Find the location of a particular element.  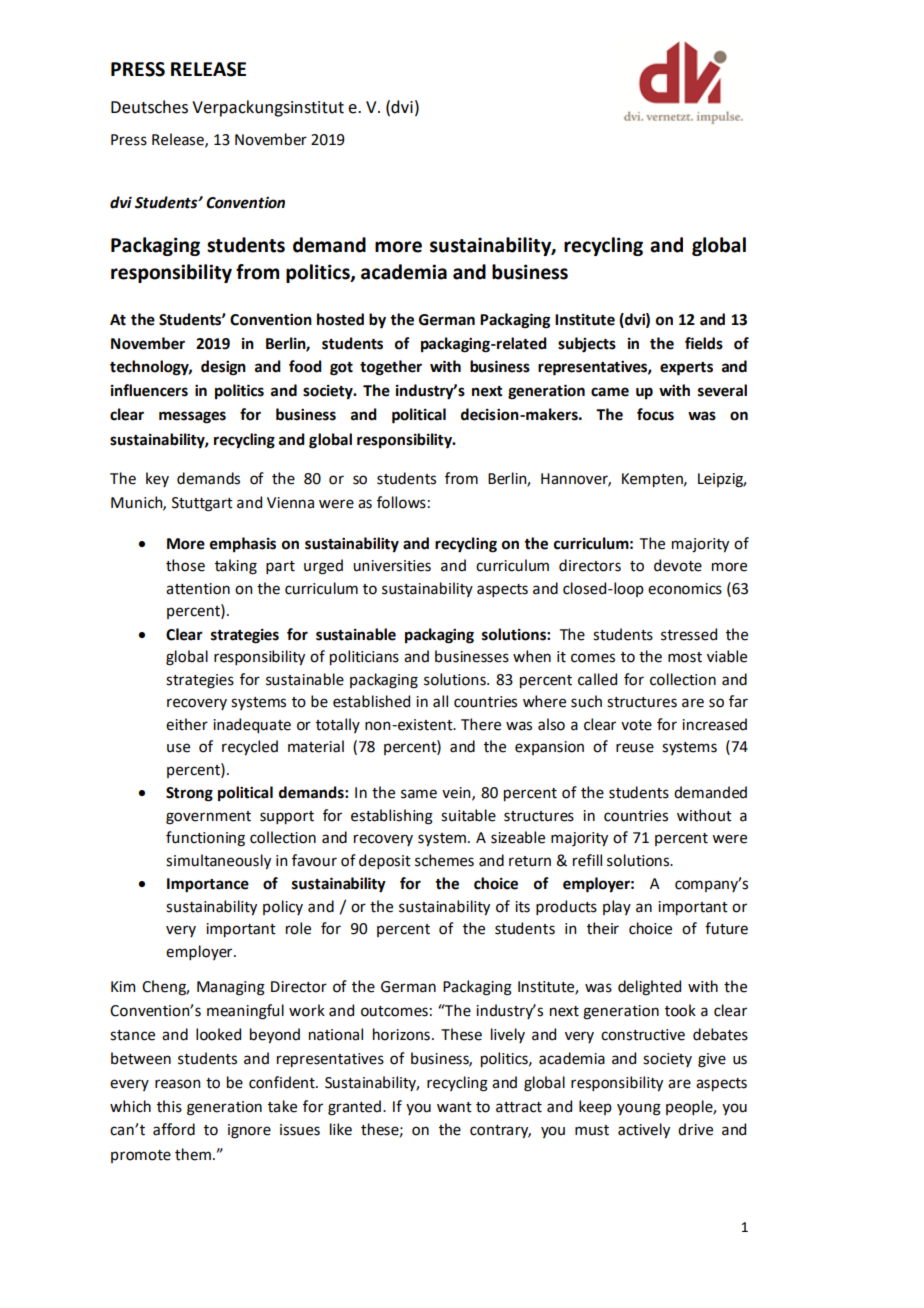

its is located at coordinates (522, 907).
